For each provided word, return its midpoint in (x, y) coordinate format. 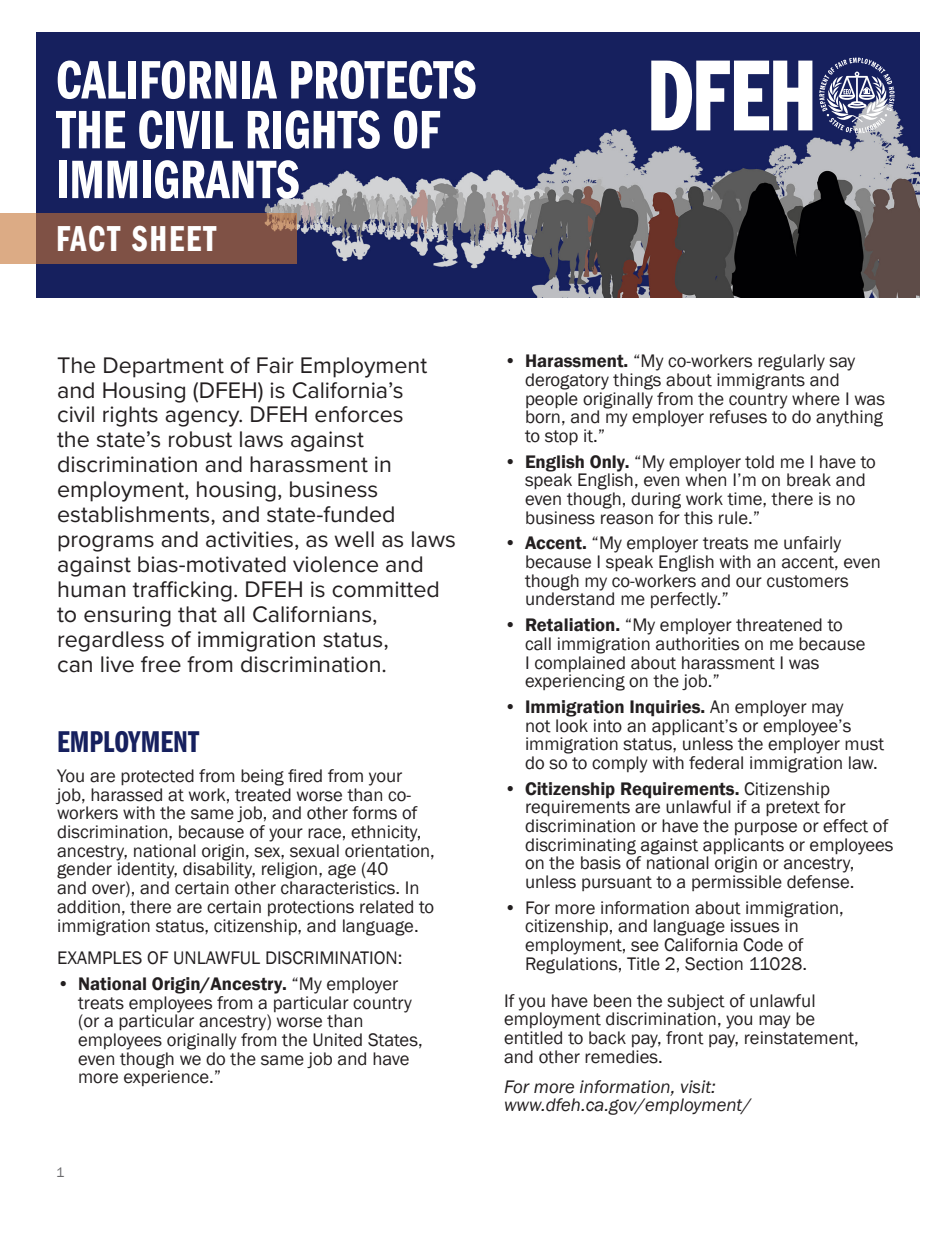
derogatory (567, 381)
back (607, 1038)
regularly (791, 362)
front (685, 1038)
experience (167, 1077)
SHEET (174, 239)
